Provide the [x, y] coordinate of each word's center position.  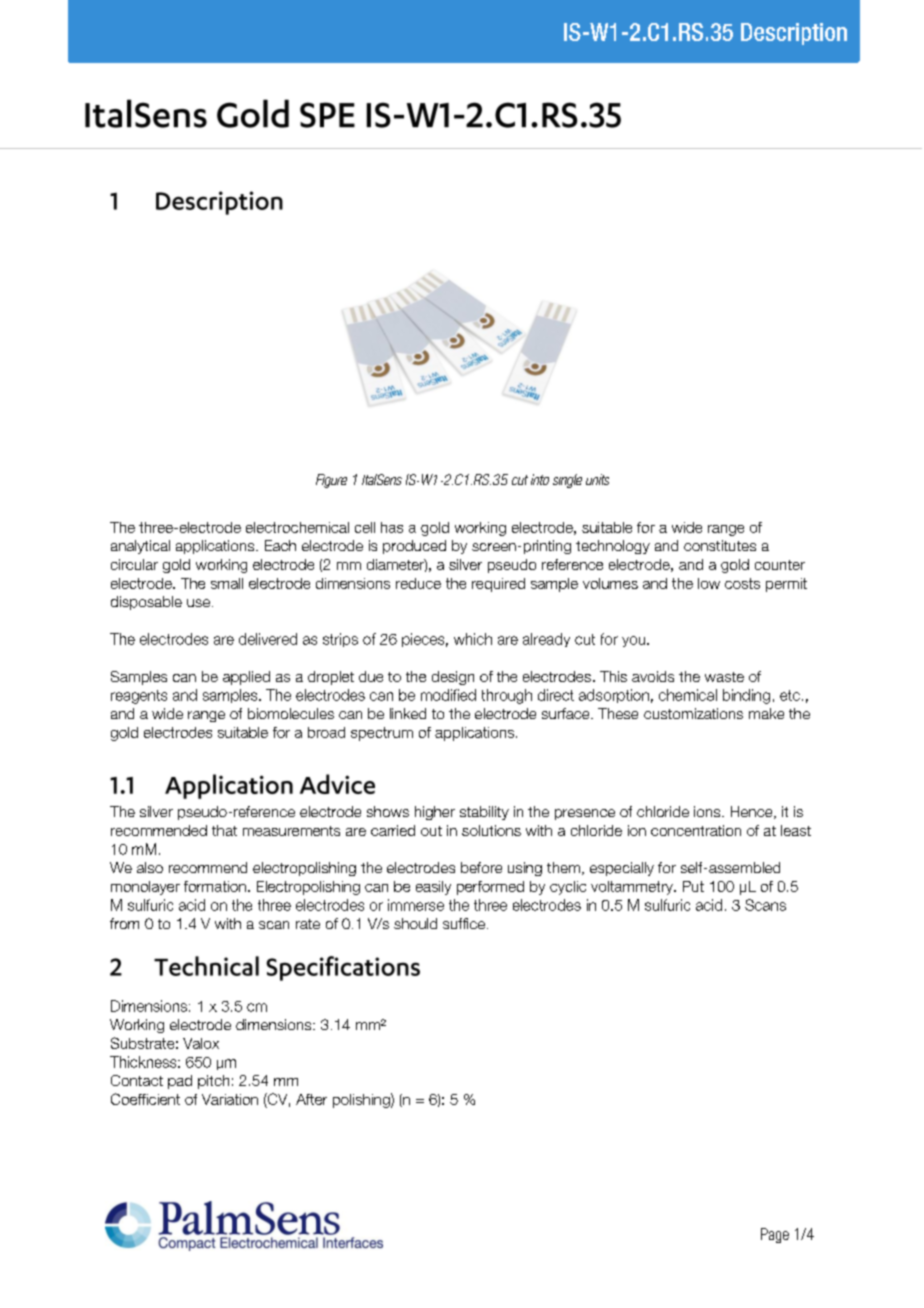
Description [794, 34]
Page [775, 1235]
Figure [331, 481]
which [473, 639]
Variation [230, 1099]
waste [724, 677]
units [597, 479]
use [198, 603]
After [311, 1099]
